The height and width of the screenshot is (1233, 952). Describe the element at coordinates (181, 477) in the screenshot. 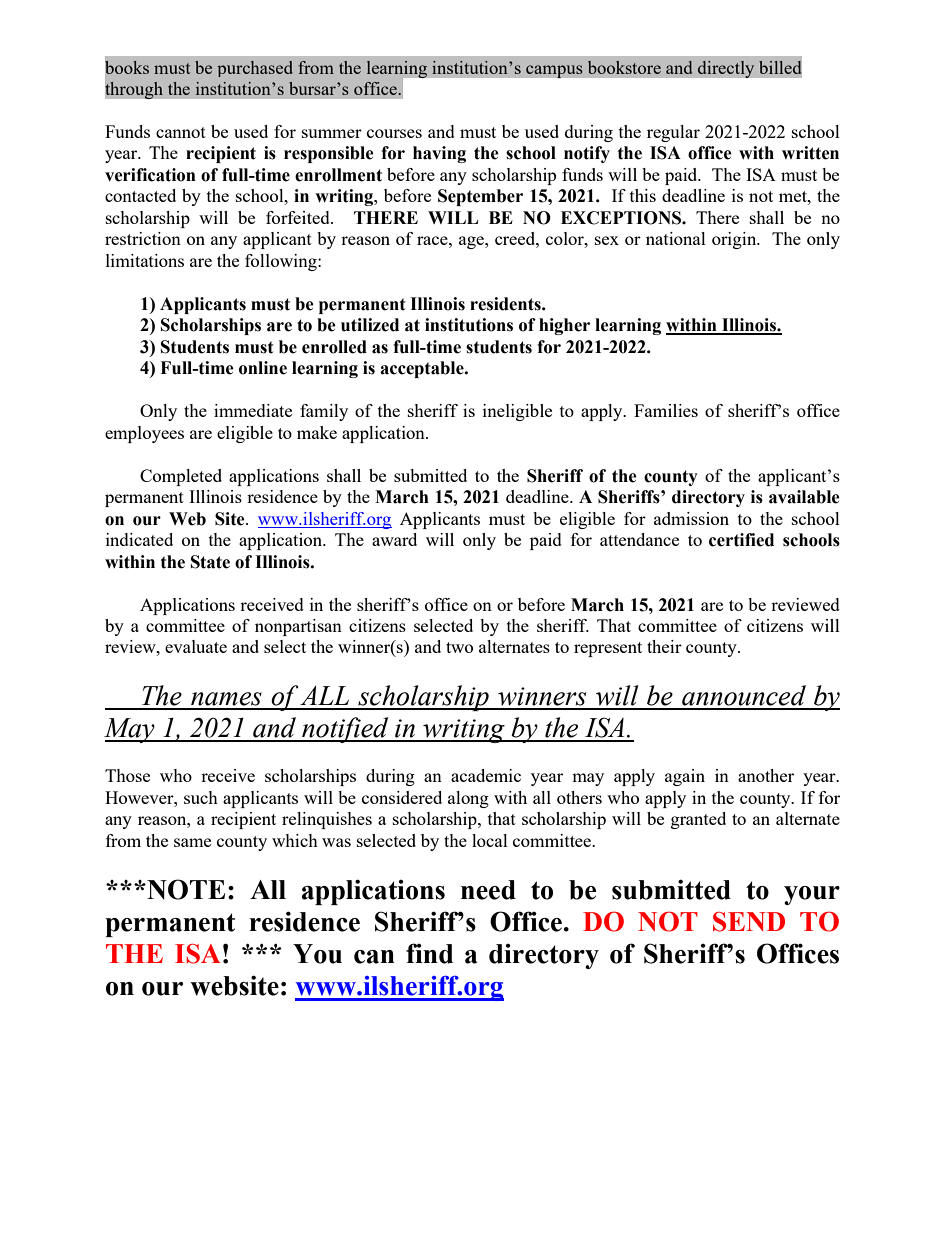

I see `Completed` at that location.
